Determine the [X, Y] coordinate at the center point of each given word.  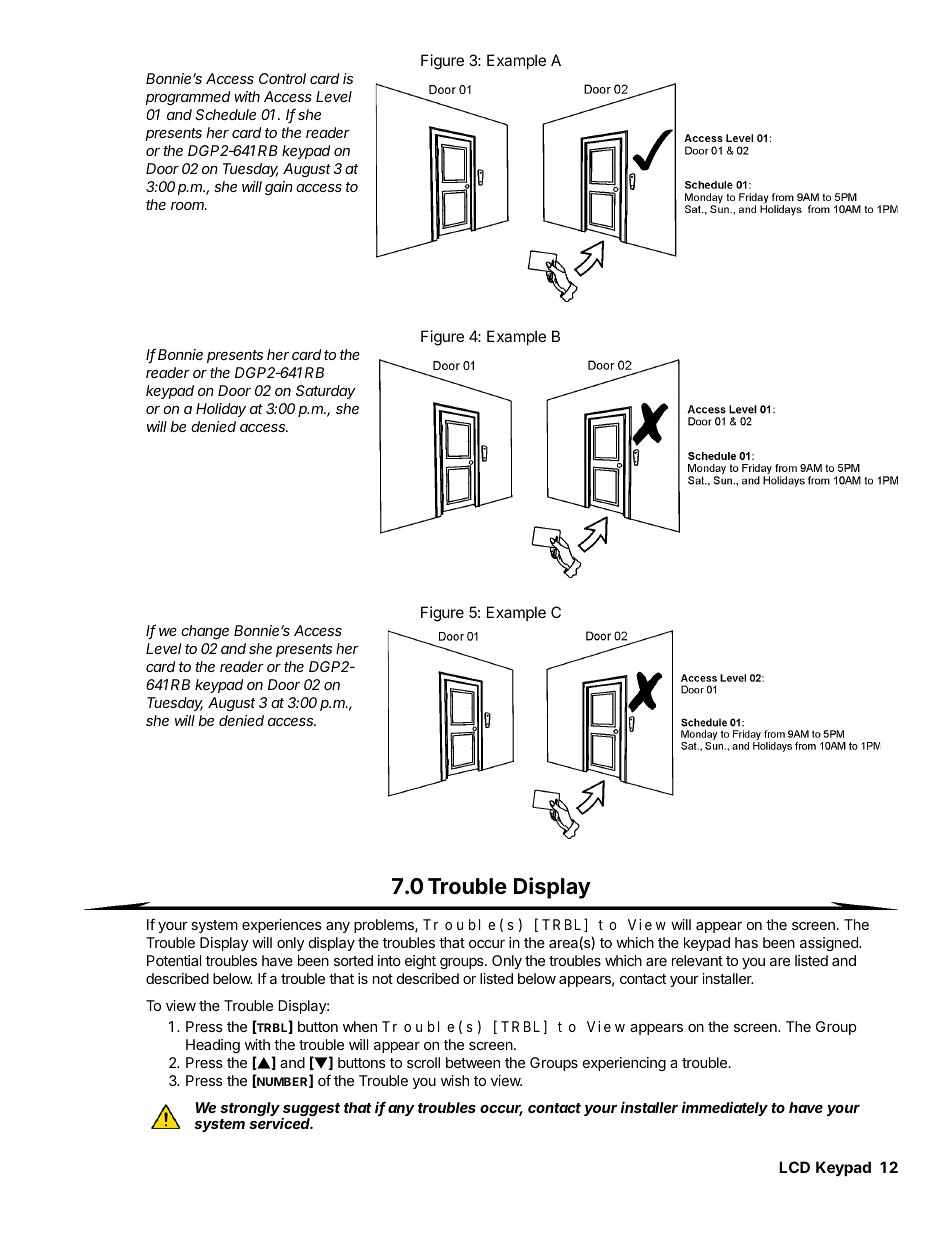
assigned [830, 944]
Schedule [225, 114]
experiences [282, 926]
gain [279, 188]
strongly [251, 1110]
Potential [174, 960]
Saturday [326, 392]
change [205, 632]
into [389, 960]
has [746, 942]
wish [455, 1080]
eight [420, 962]
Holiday [221, 410]
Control [282, 78]
